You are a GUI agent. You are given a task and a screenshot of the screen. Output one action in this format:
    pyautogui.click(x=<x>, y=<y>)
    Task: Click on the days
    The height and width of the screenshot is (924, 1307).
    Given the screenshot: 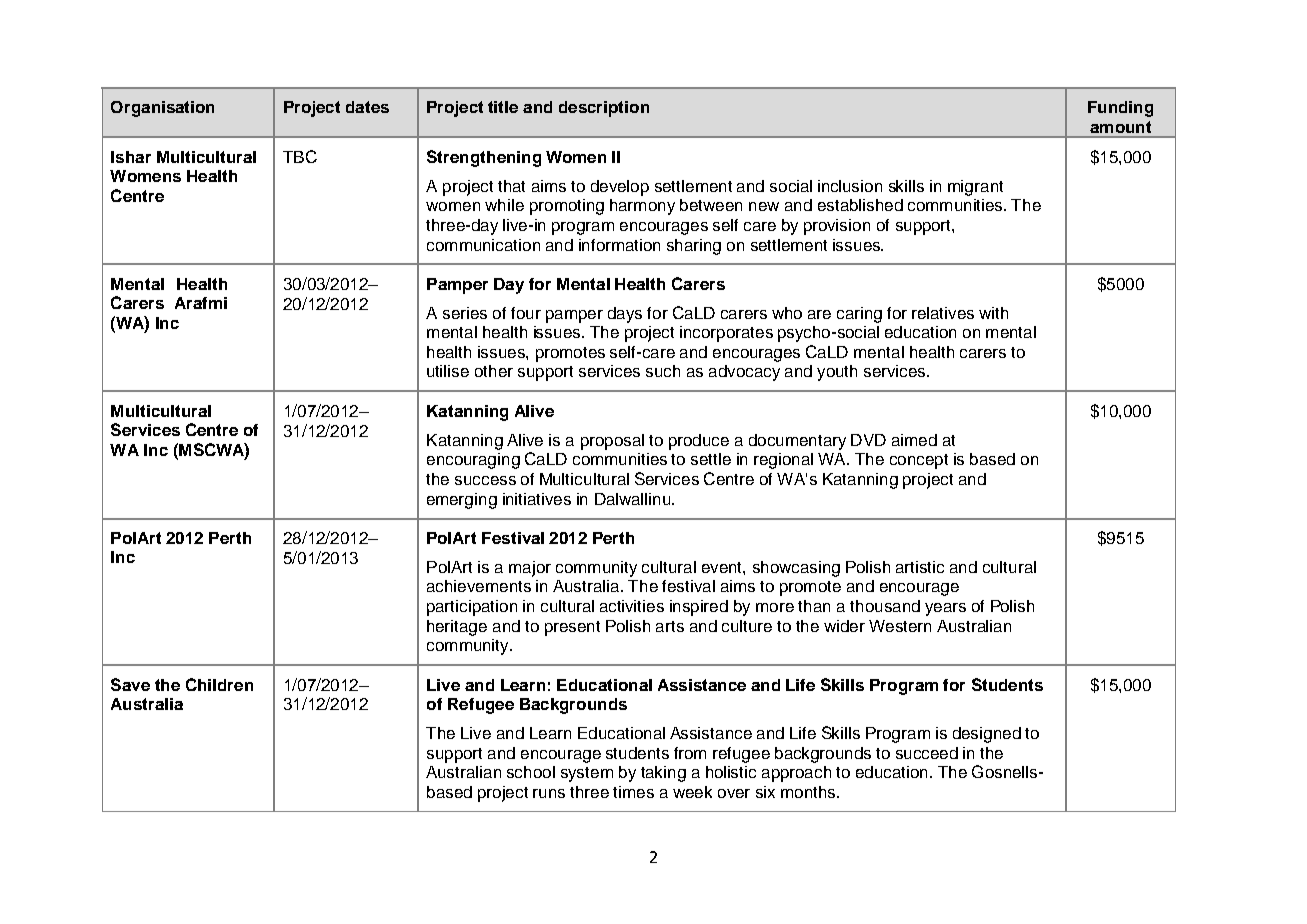 What is the action you would take?
    pyautogui.click(x=625, y=315)
